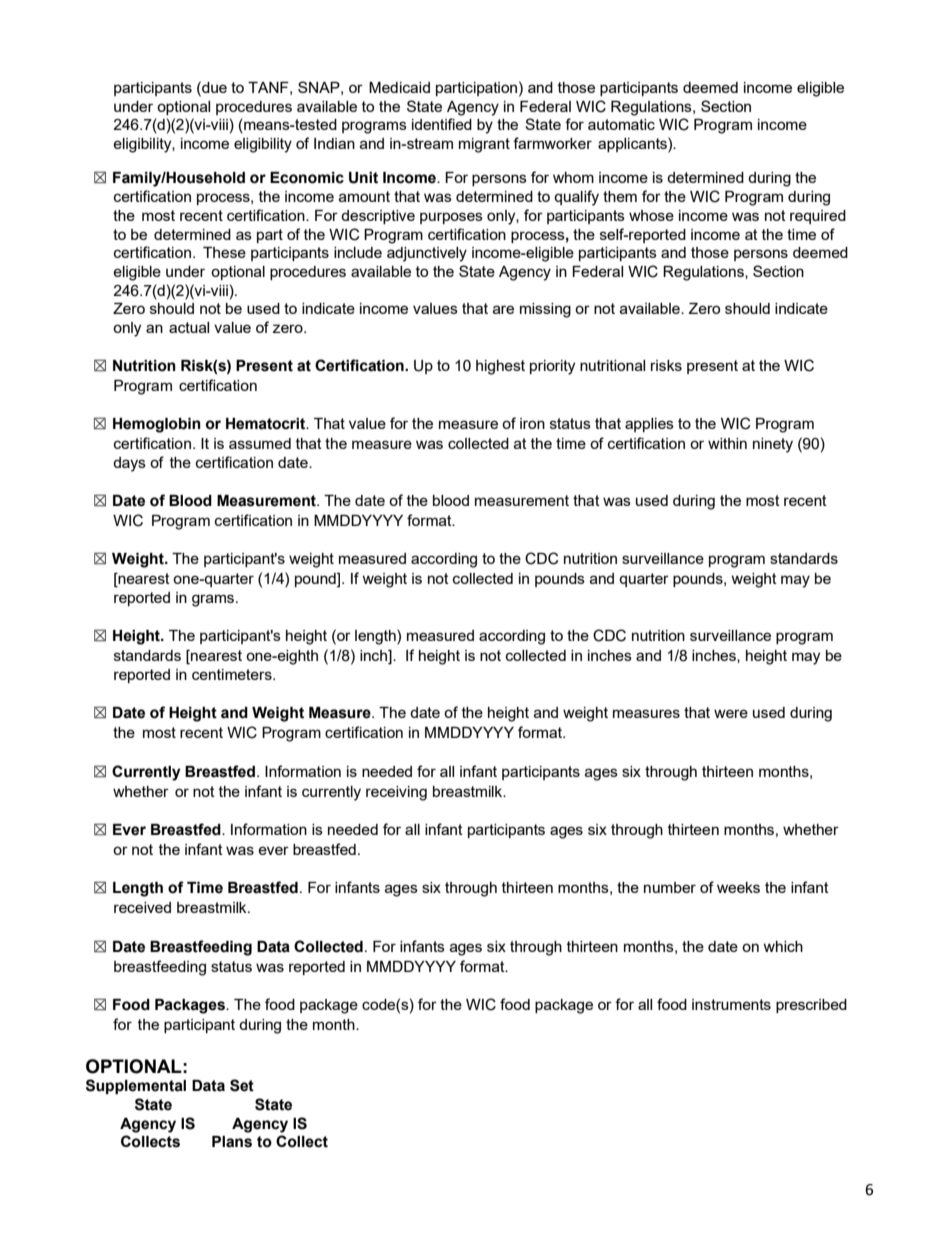 This document has width=952, height=1233. Describe the element at coordinates (307, 178) in the document. I see `Economic` at that location.
